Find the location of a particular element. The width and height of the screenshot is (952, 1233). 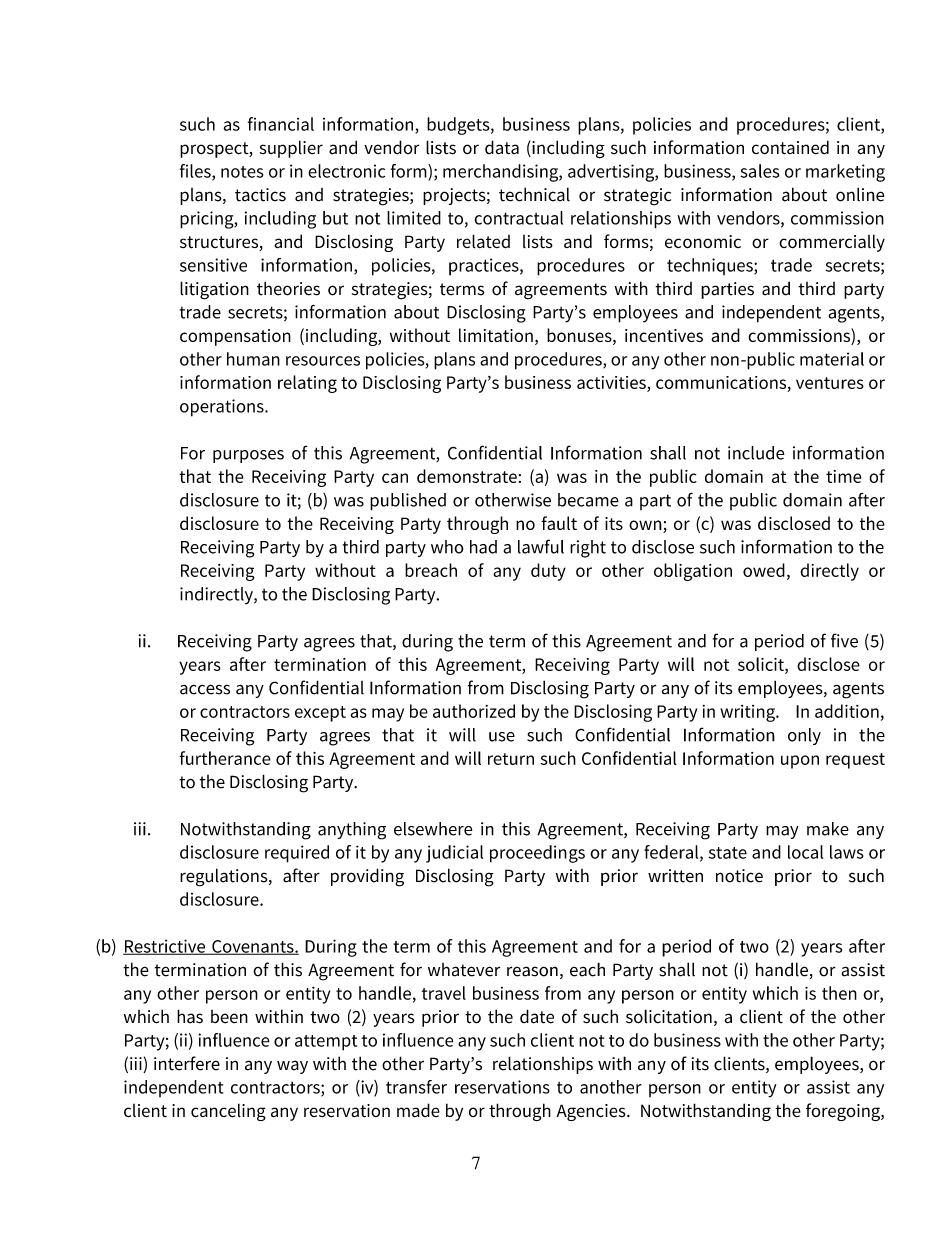

furtherance is located at coordinates (225, 758).
